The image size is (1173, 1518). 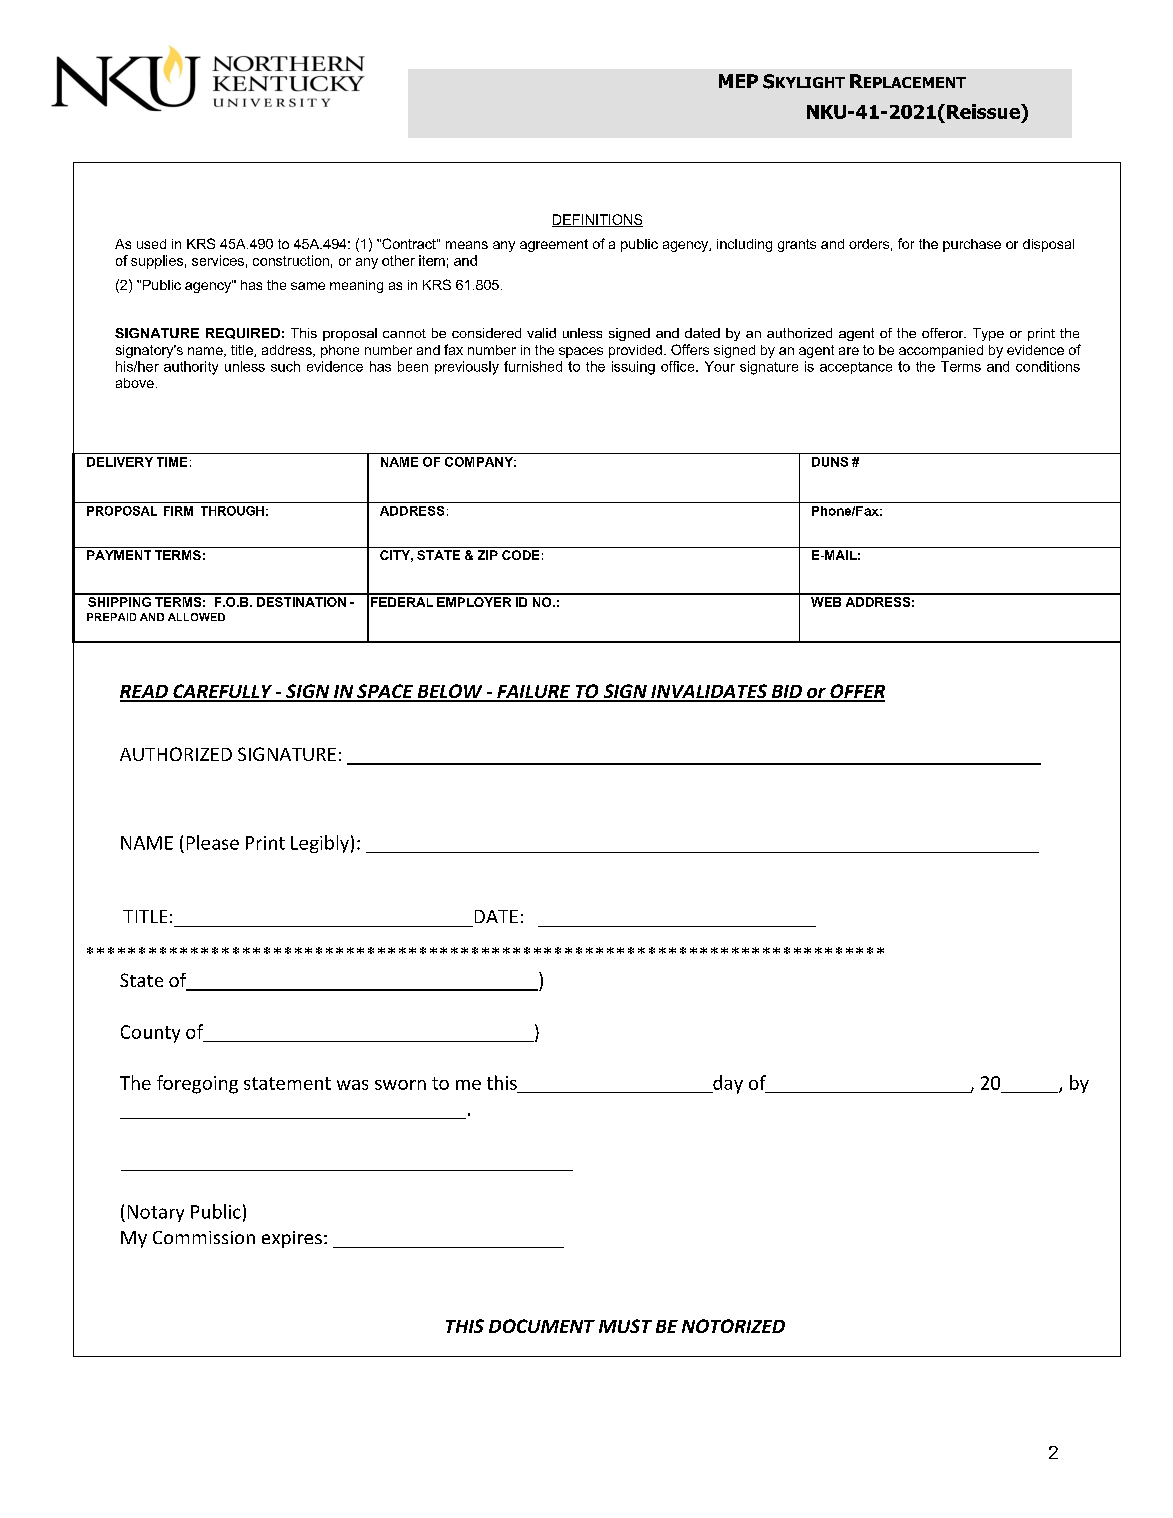 What do you see at coordinates (542, 1326) in the screenshot?
I see `DOCUMENT` at bounding box center [542, 1326].
